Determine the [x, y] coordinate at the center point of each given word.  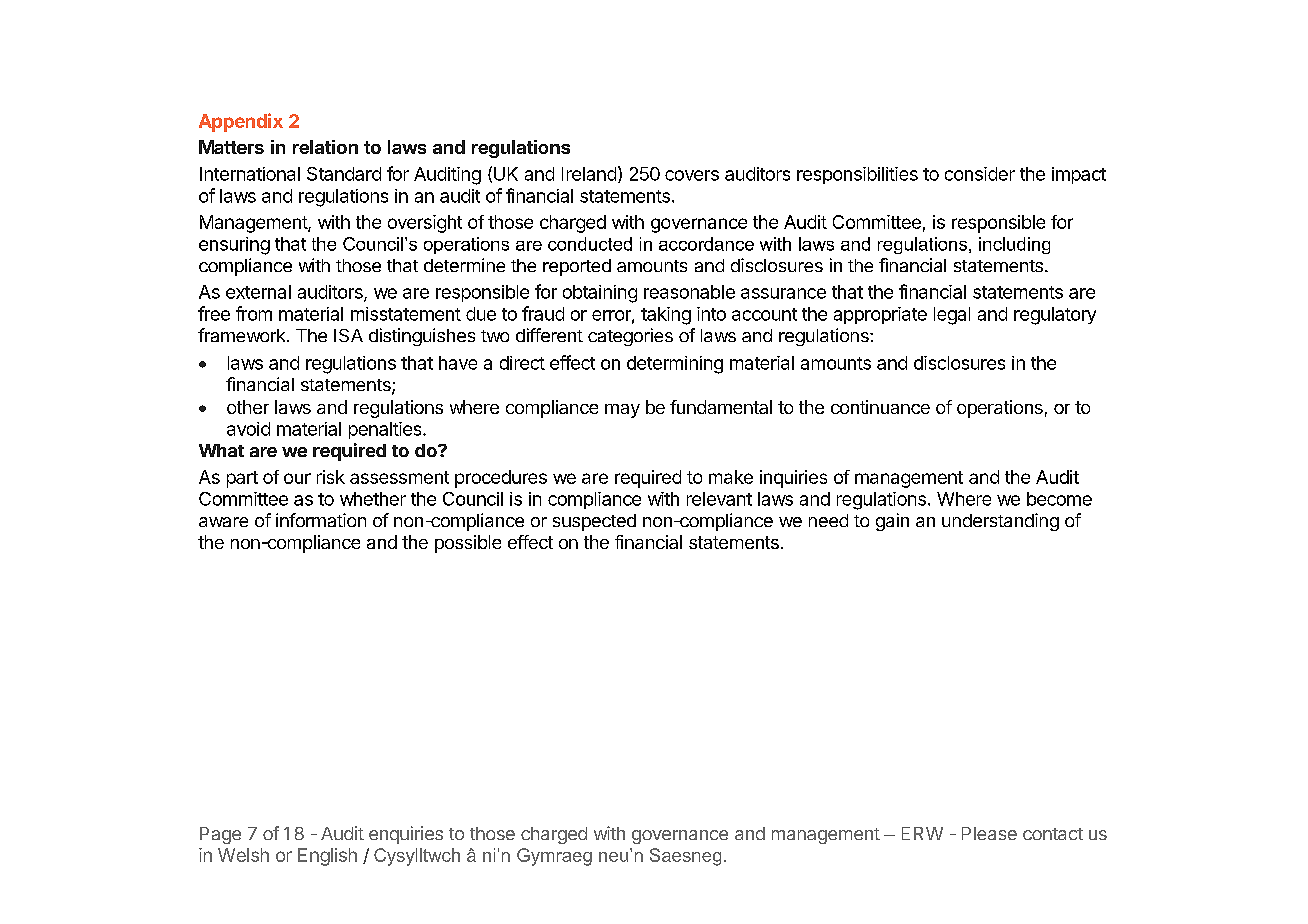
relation [325, 147]
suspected [594, 522]
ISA [348, 335]
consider [980, 174]
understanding [1000, 522]
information [321, 520]
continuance [880, 407]
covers [692, 175]
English [327, 857]
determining [675, 365]
